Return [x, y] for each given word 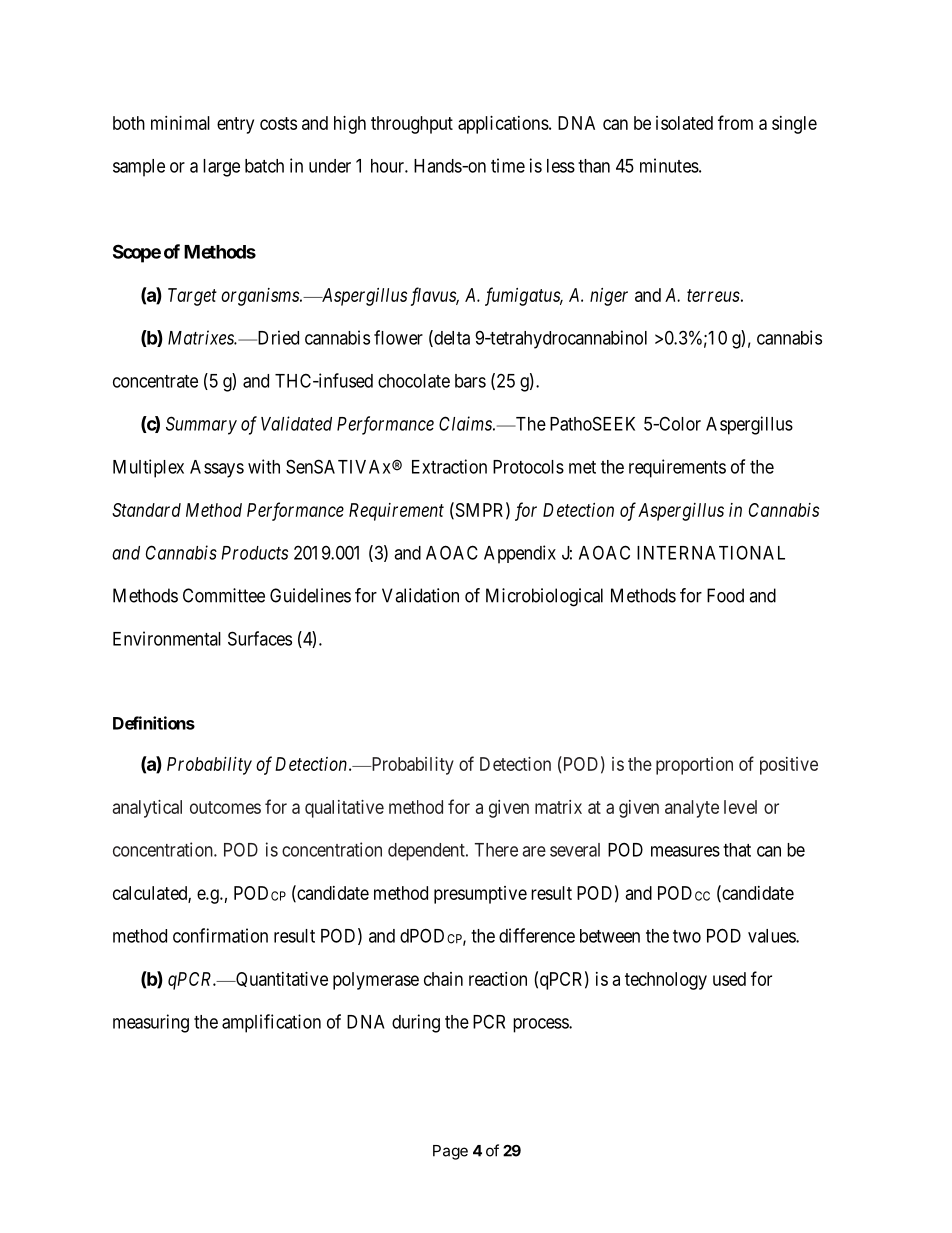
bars [470, 381]
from [735, 122]
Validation [420, 595]
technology [666, 981]
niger [609, 297]
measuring [151, 1023]
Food [725, 595]
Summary [201, 425]
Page [450, 1152]
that [737, 850]
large [221, 168]
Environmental [167, 638]
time [508, 165]
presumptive [480, 895]
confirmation [220, 935]
